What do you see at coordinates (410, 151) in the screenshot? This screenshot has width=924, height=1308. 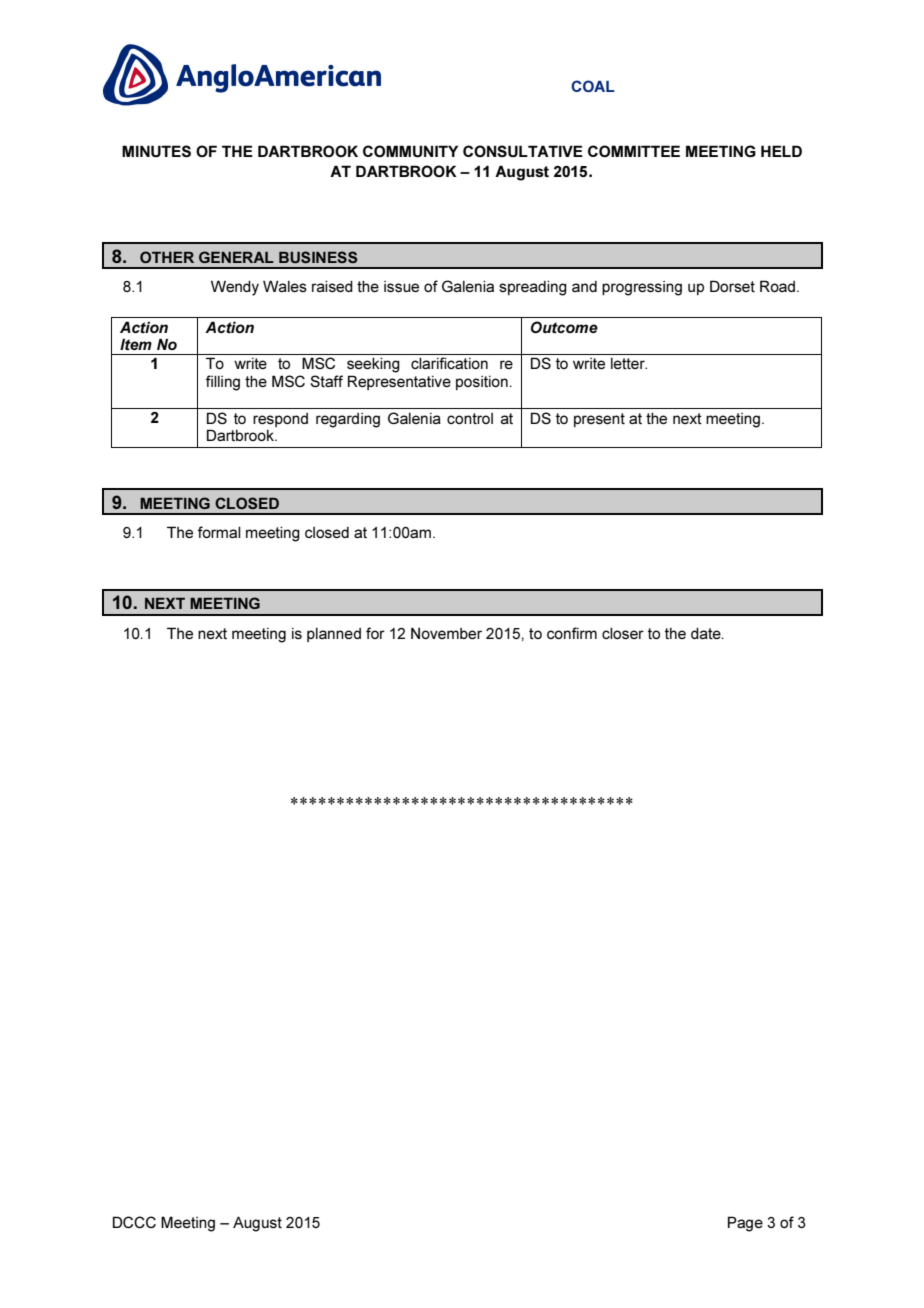 I see `COMMUNITY` at bounding box center [410, 151].
